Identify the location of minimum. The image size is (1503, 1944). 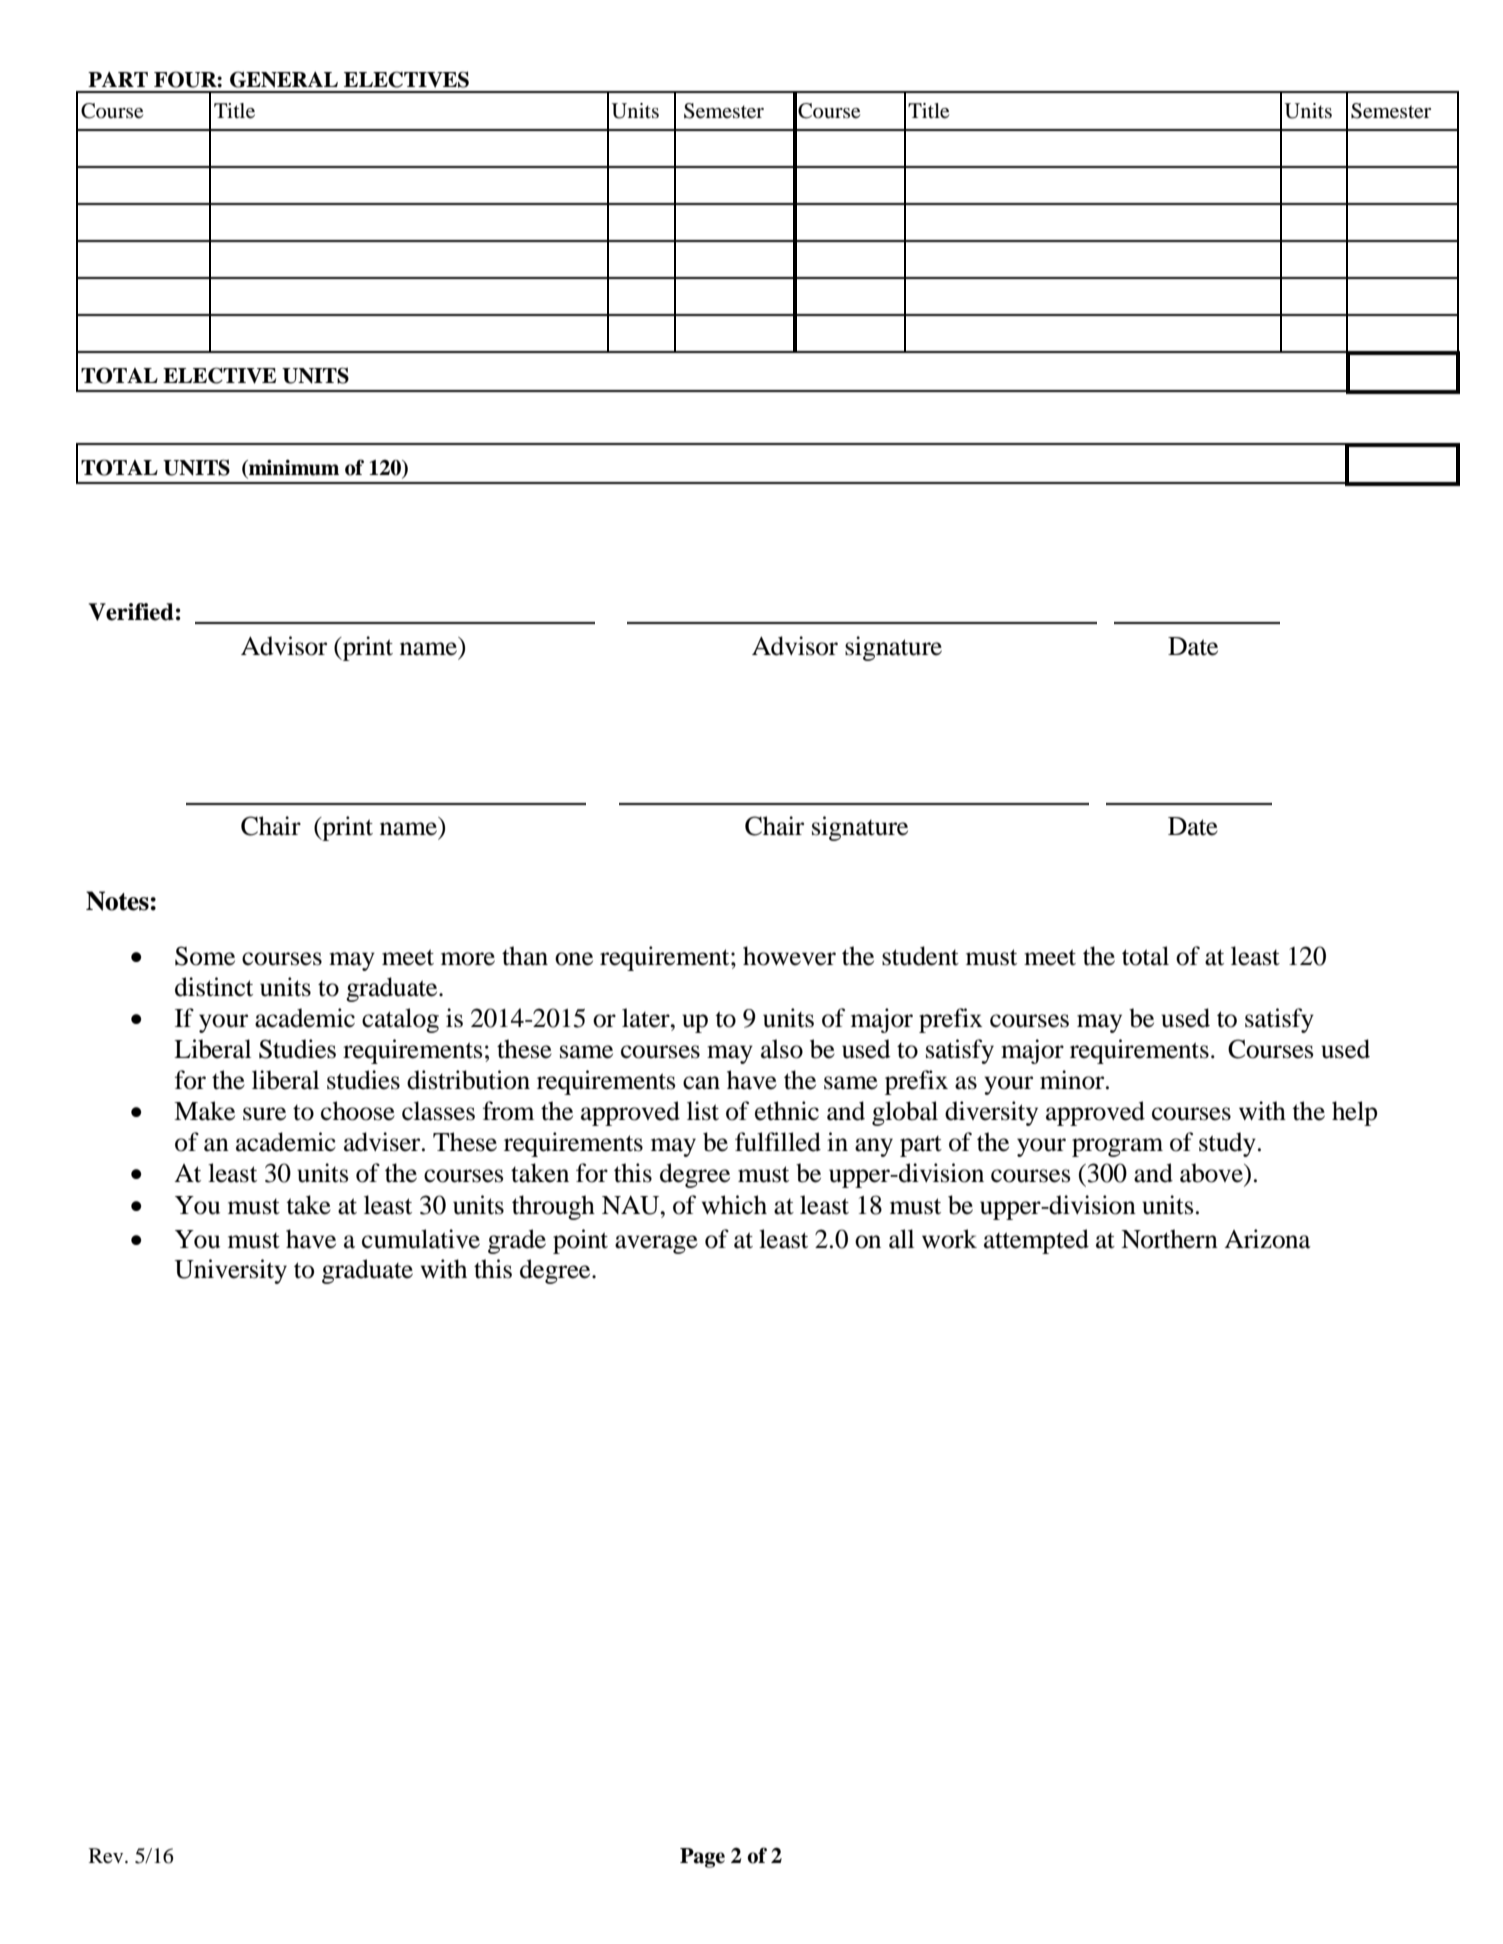
(293, 468).
